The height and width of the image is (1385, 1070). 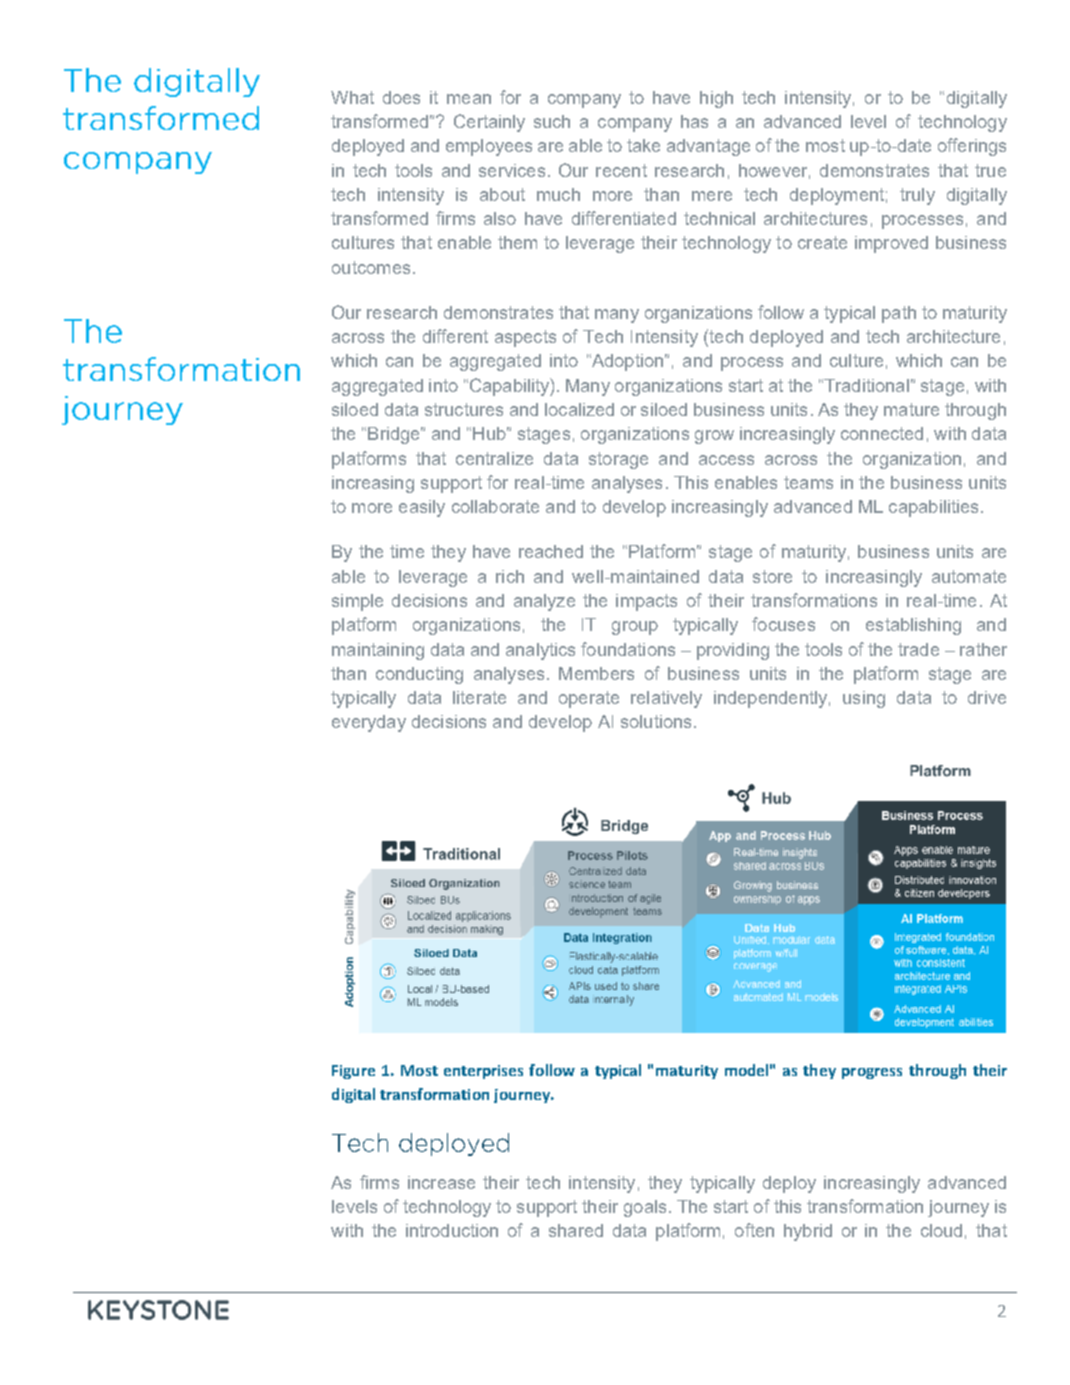 What do you see at coordinates (441, 1182) in the image?
I see `increase` at bounding box center [441, 1182].
